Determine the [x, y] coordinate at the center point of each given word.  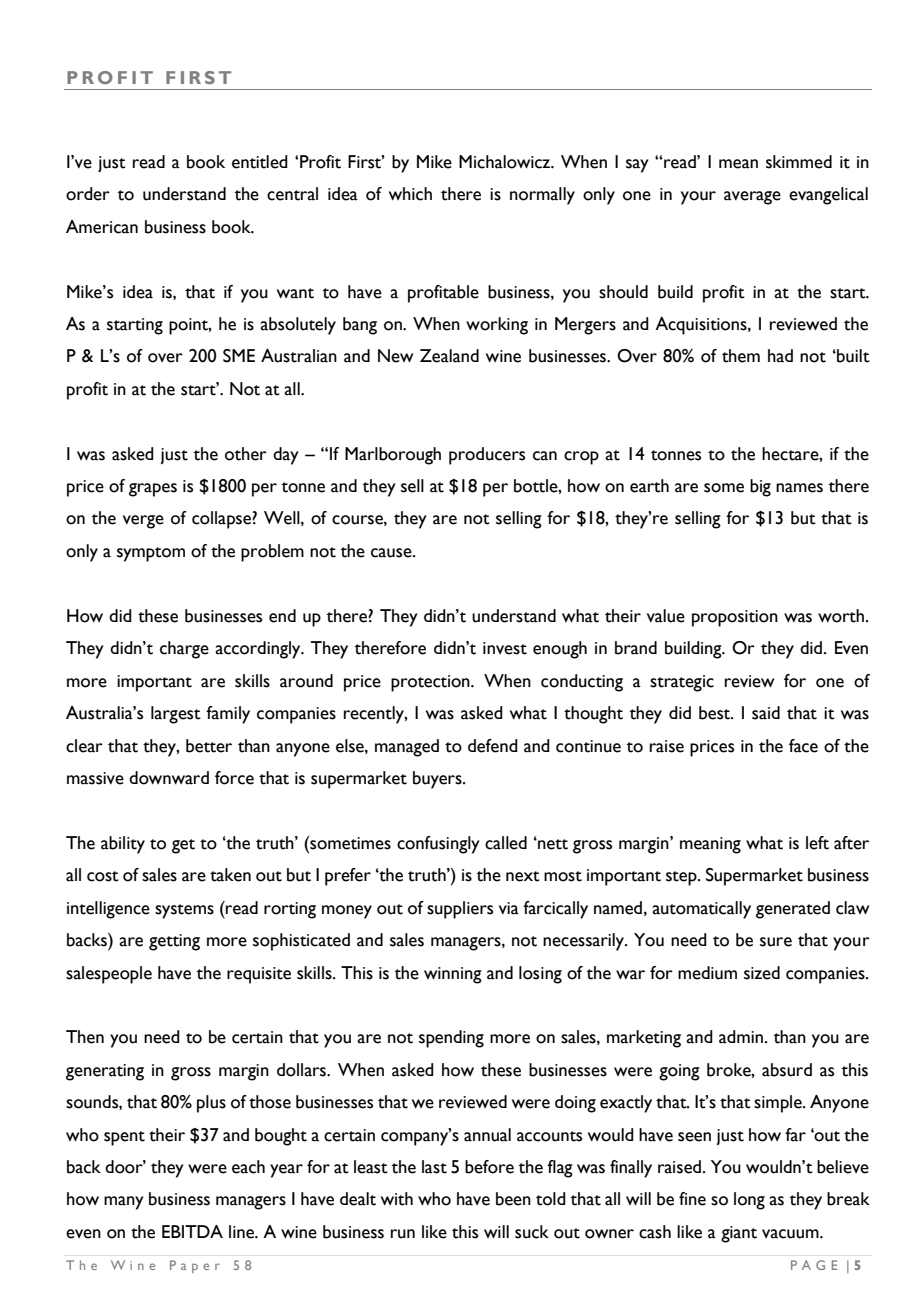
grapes [153, 490]
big [760, 488]
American [102, 227]
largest [176, 715]
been [513, 1199]
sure [776, 942]
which [410, 194]
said [766, 713]
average [752, 198]
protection [431, 683]
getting [174, 942]
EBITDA [192, 1231]
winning [453, 975]
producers [487, 456]
